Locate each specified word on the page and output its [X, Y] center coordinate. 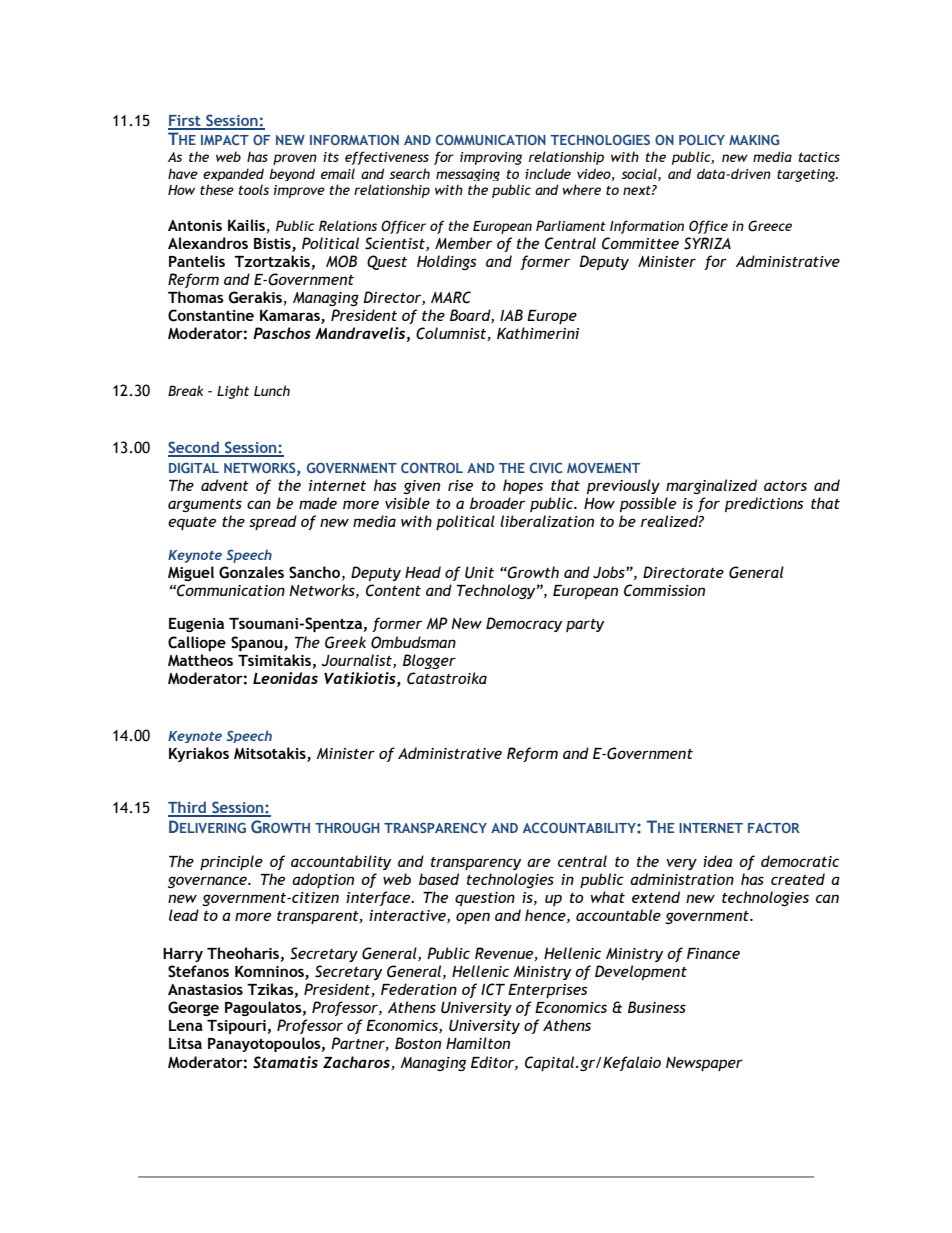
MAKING [754, 139]
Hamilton [478, 1043]
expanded [233, 174]
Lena [186, 1025]
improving [491, 158]
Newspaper [704, 1064]
